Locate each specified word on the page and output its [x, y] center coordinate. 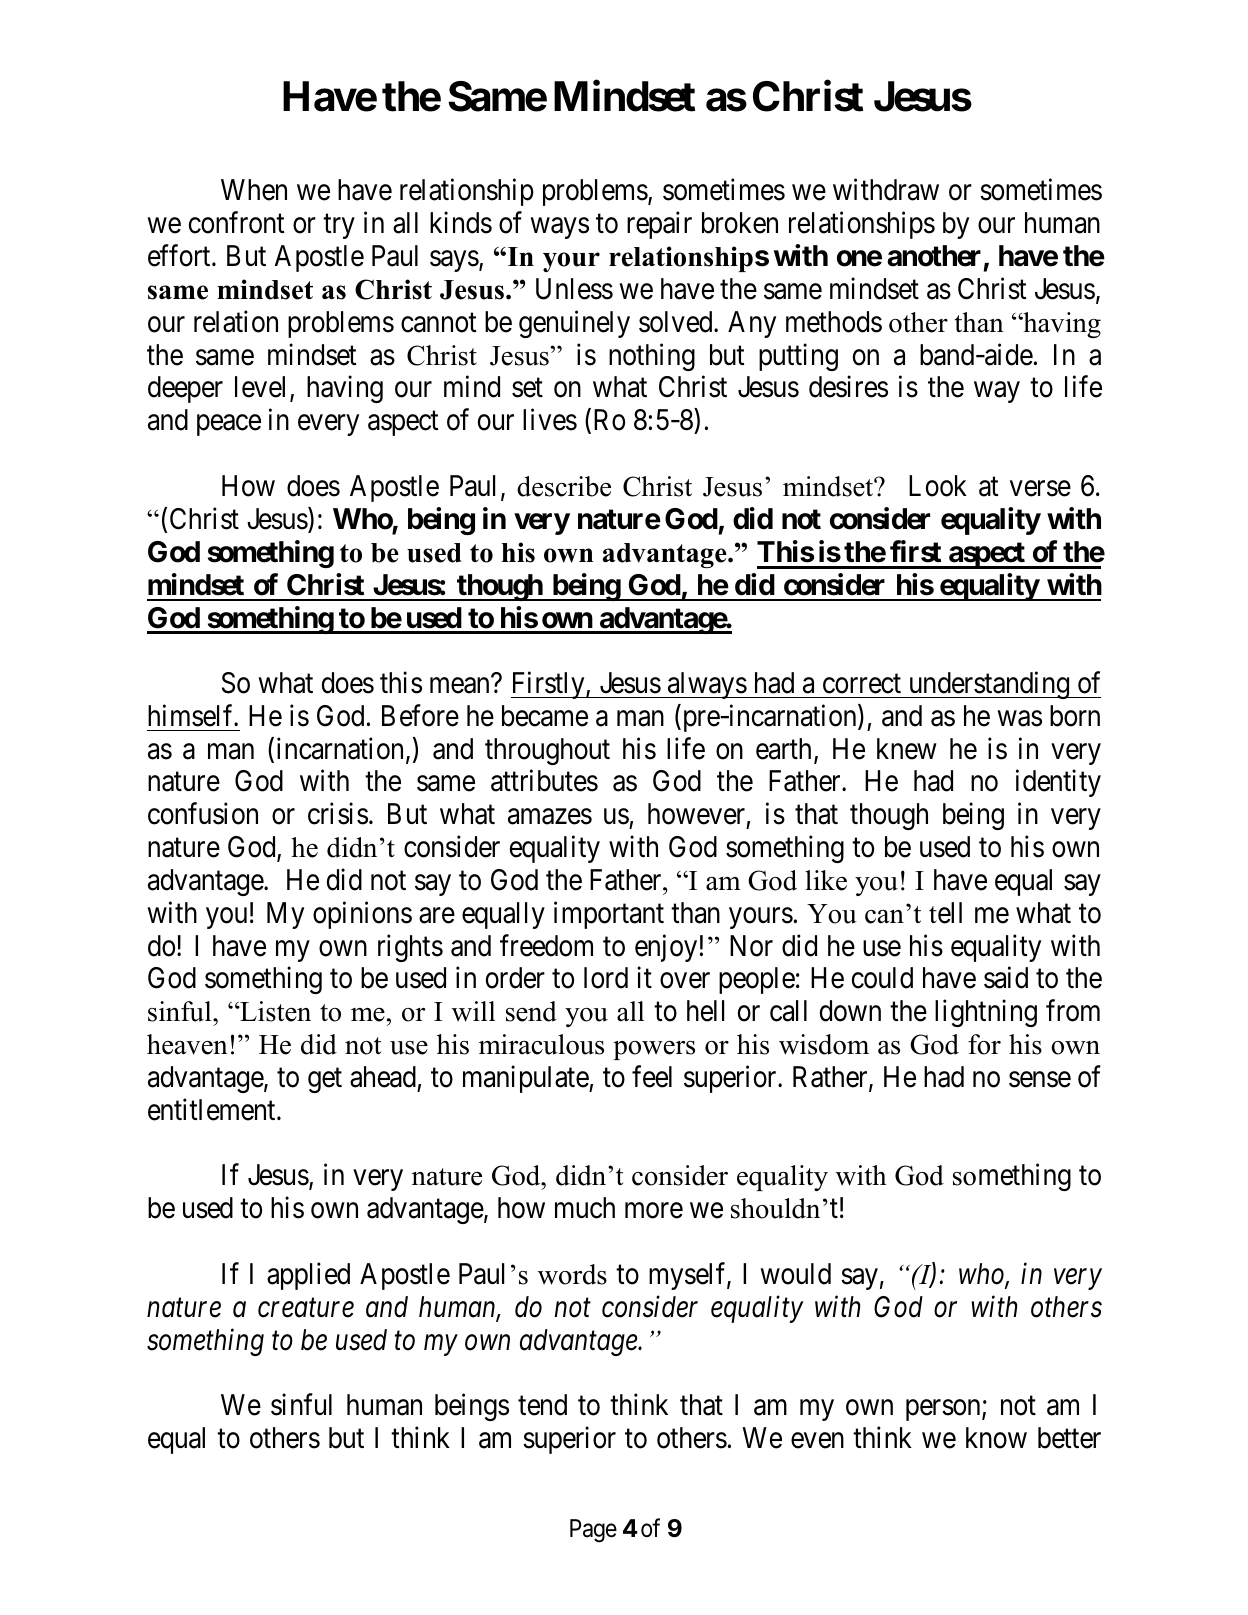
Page [593, 1531]
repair [659, 225]
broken [740, 223]
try [339, 227]
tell [945, 913]
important [609, 915]
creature [306, 1308]
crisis [338, 814]
